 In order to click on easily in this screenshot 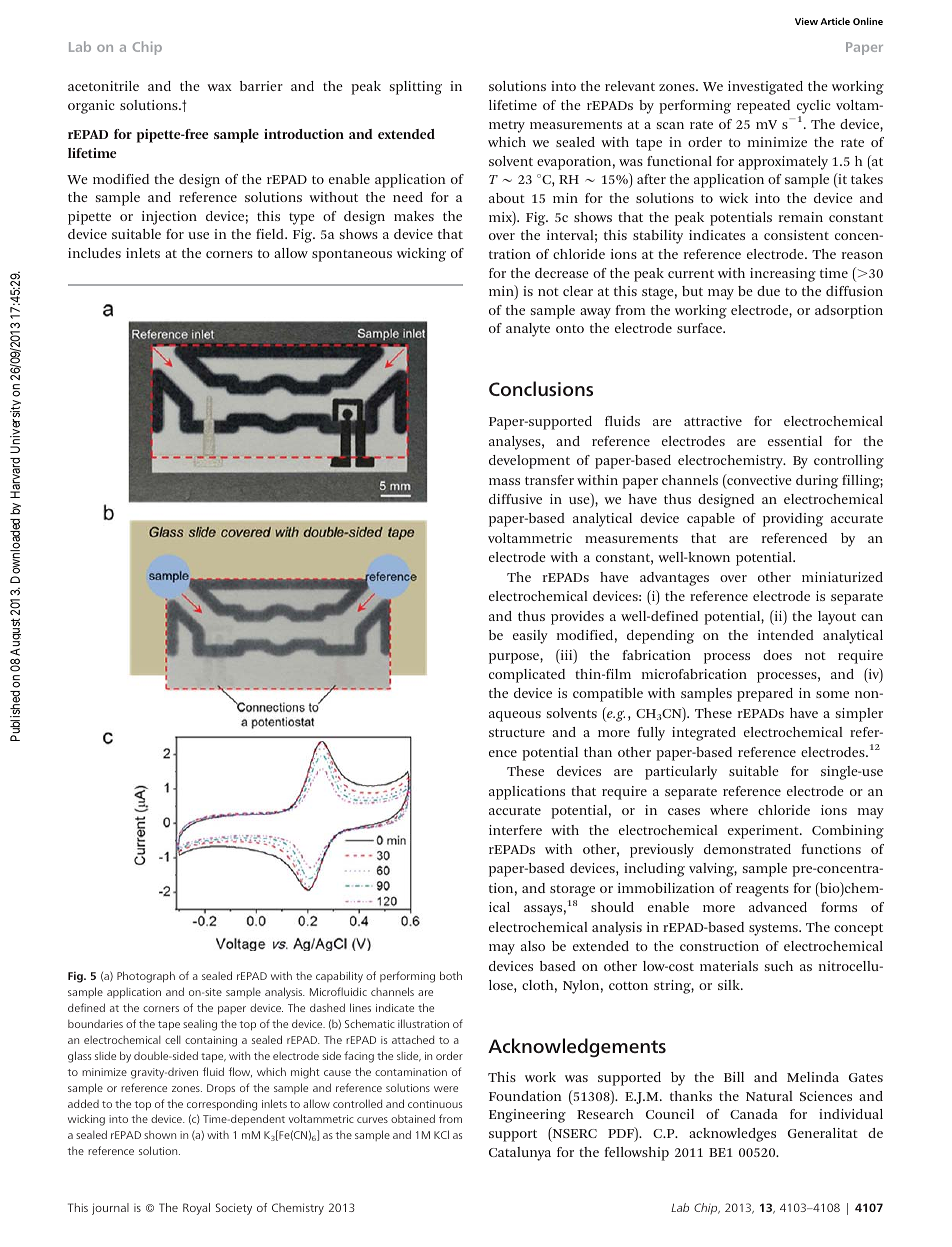, I will do `click(530, 637)`.
